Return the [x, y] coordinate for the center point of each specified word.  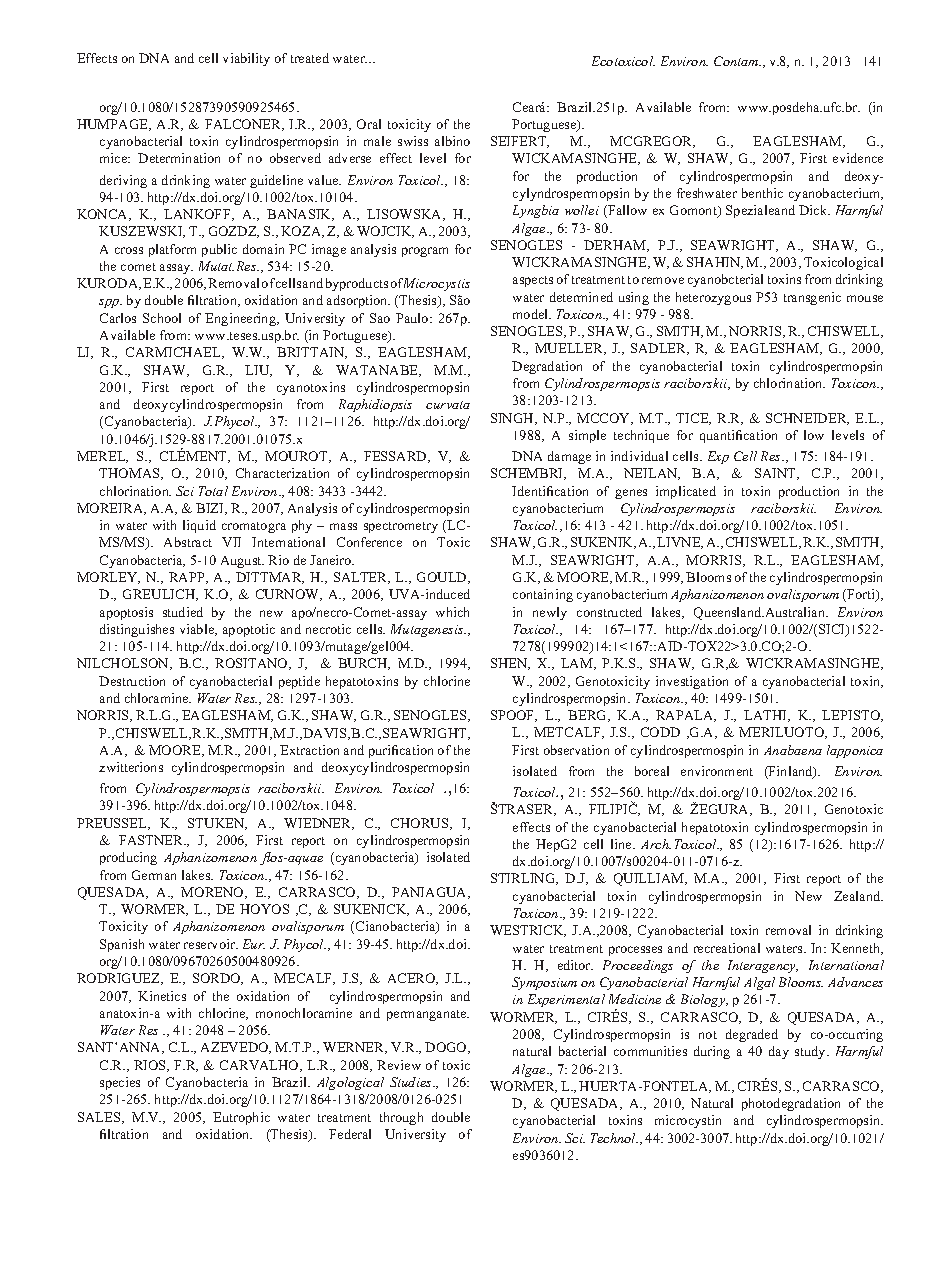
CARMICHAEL [174, 353]
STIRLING [524, 879]
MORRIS [715, 561]
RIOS [151, 1066]
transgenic [812, 298]
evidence [858, 158]
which [452, 612]
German [154, 875]
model [532, 314]
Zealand [858, 896]
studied [183, 612]
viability [246, 59]
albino [452, 141]
